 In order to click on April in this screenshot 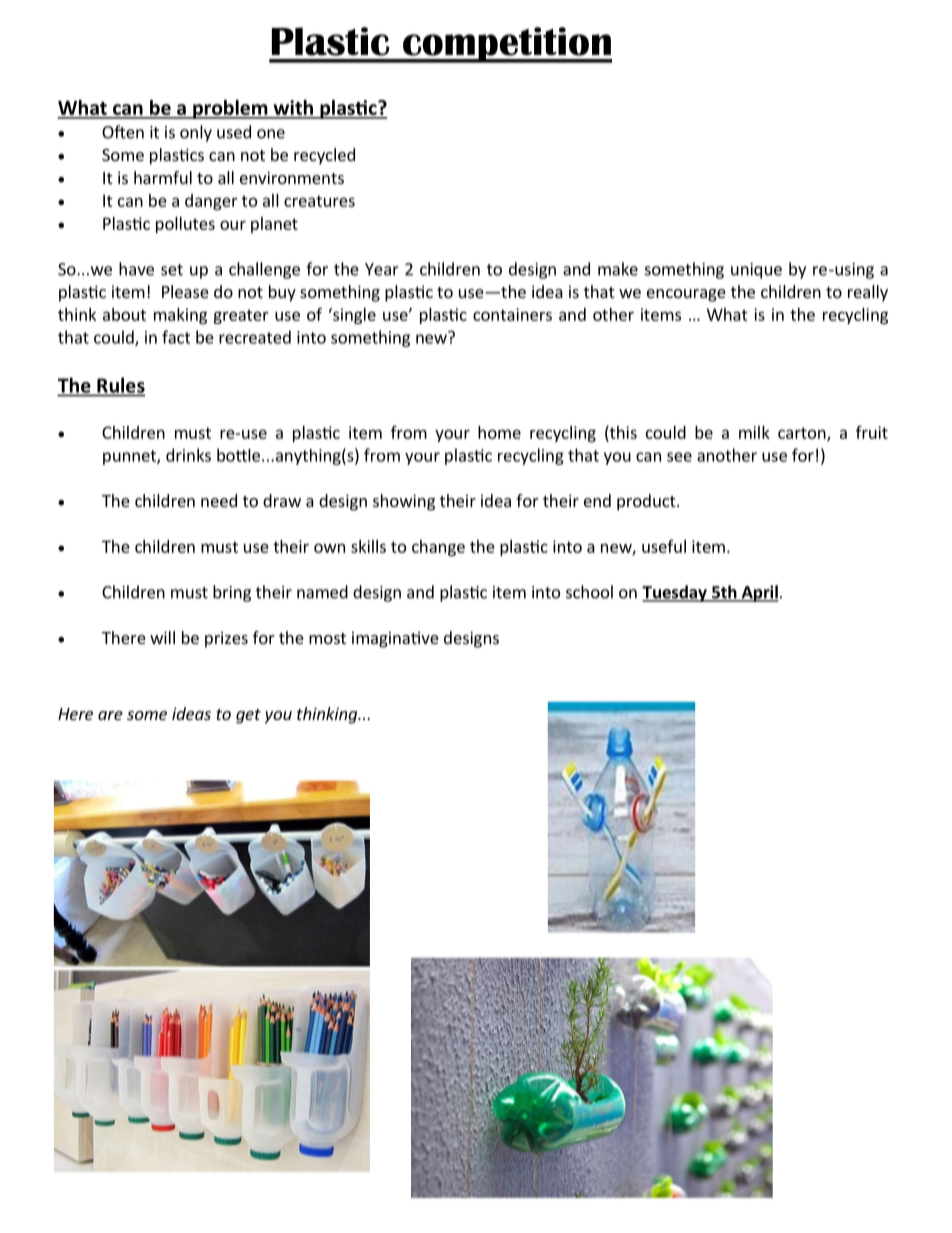, I will do `click(759, 593)`.
